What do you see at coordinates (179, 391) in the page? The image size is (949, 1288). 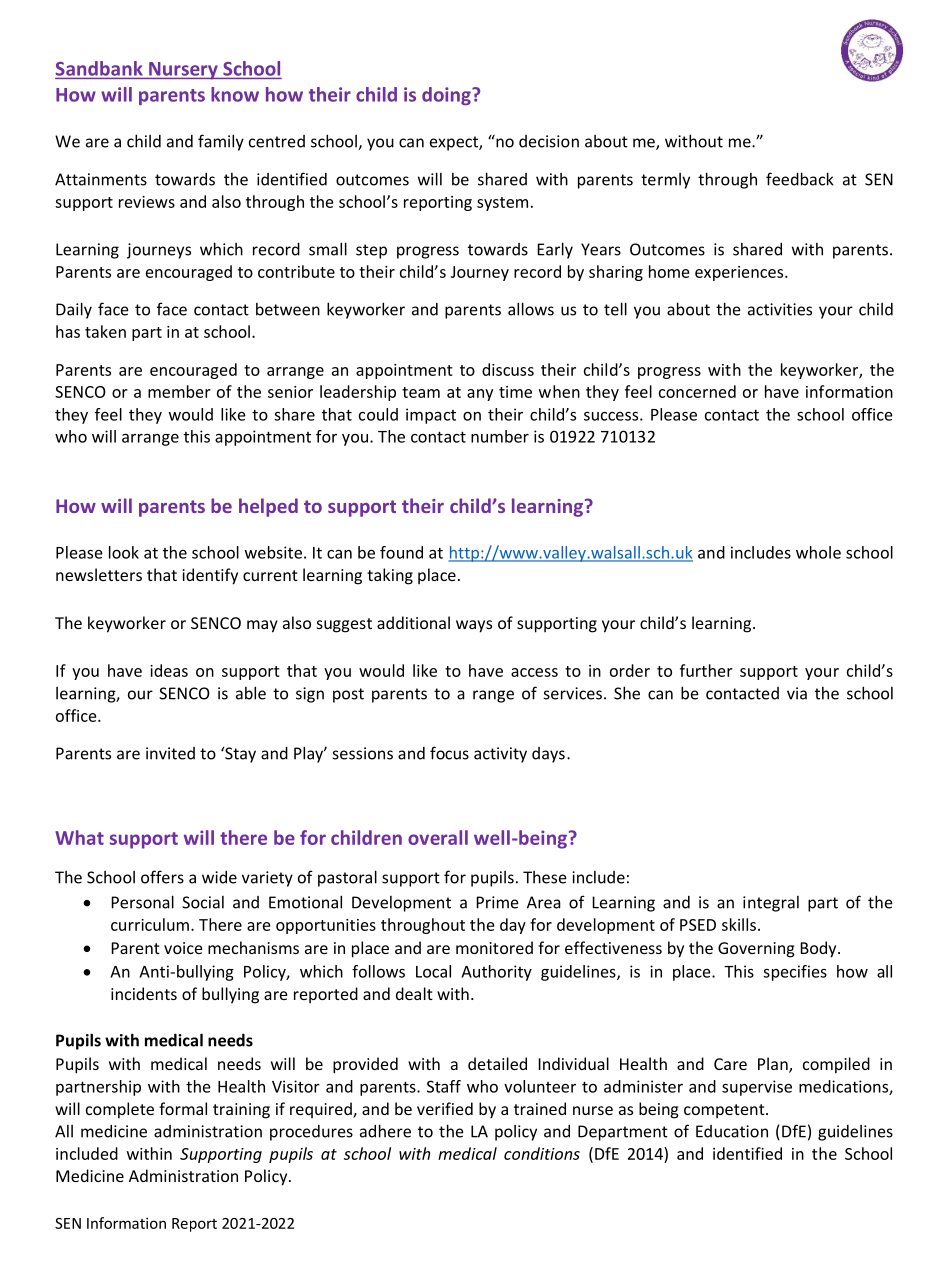 I see `member` at bounding box center [179, 391].
